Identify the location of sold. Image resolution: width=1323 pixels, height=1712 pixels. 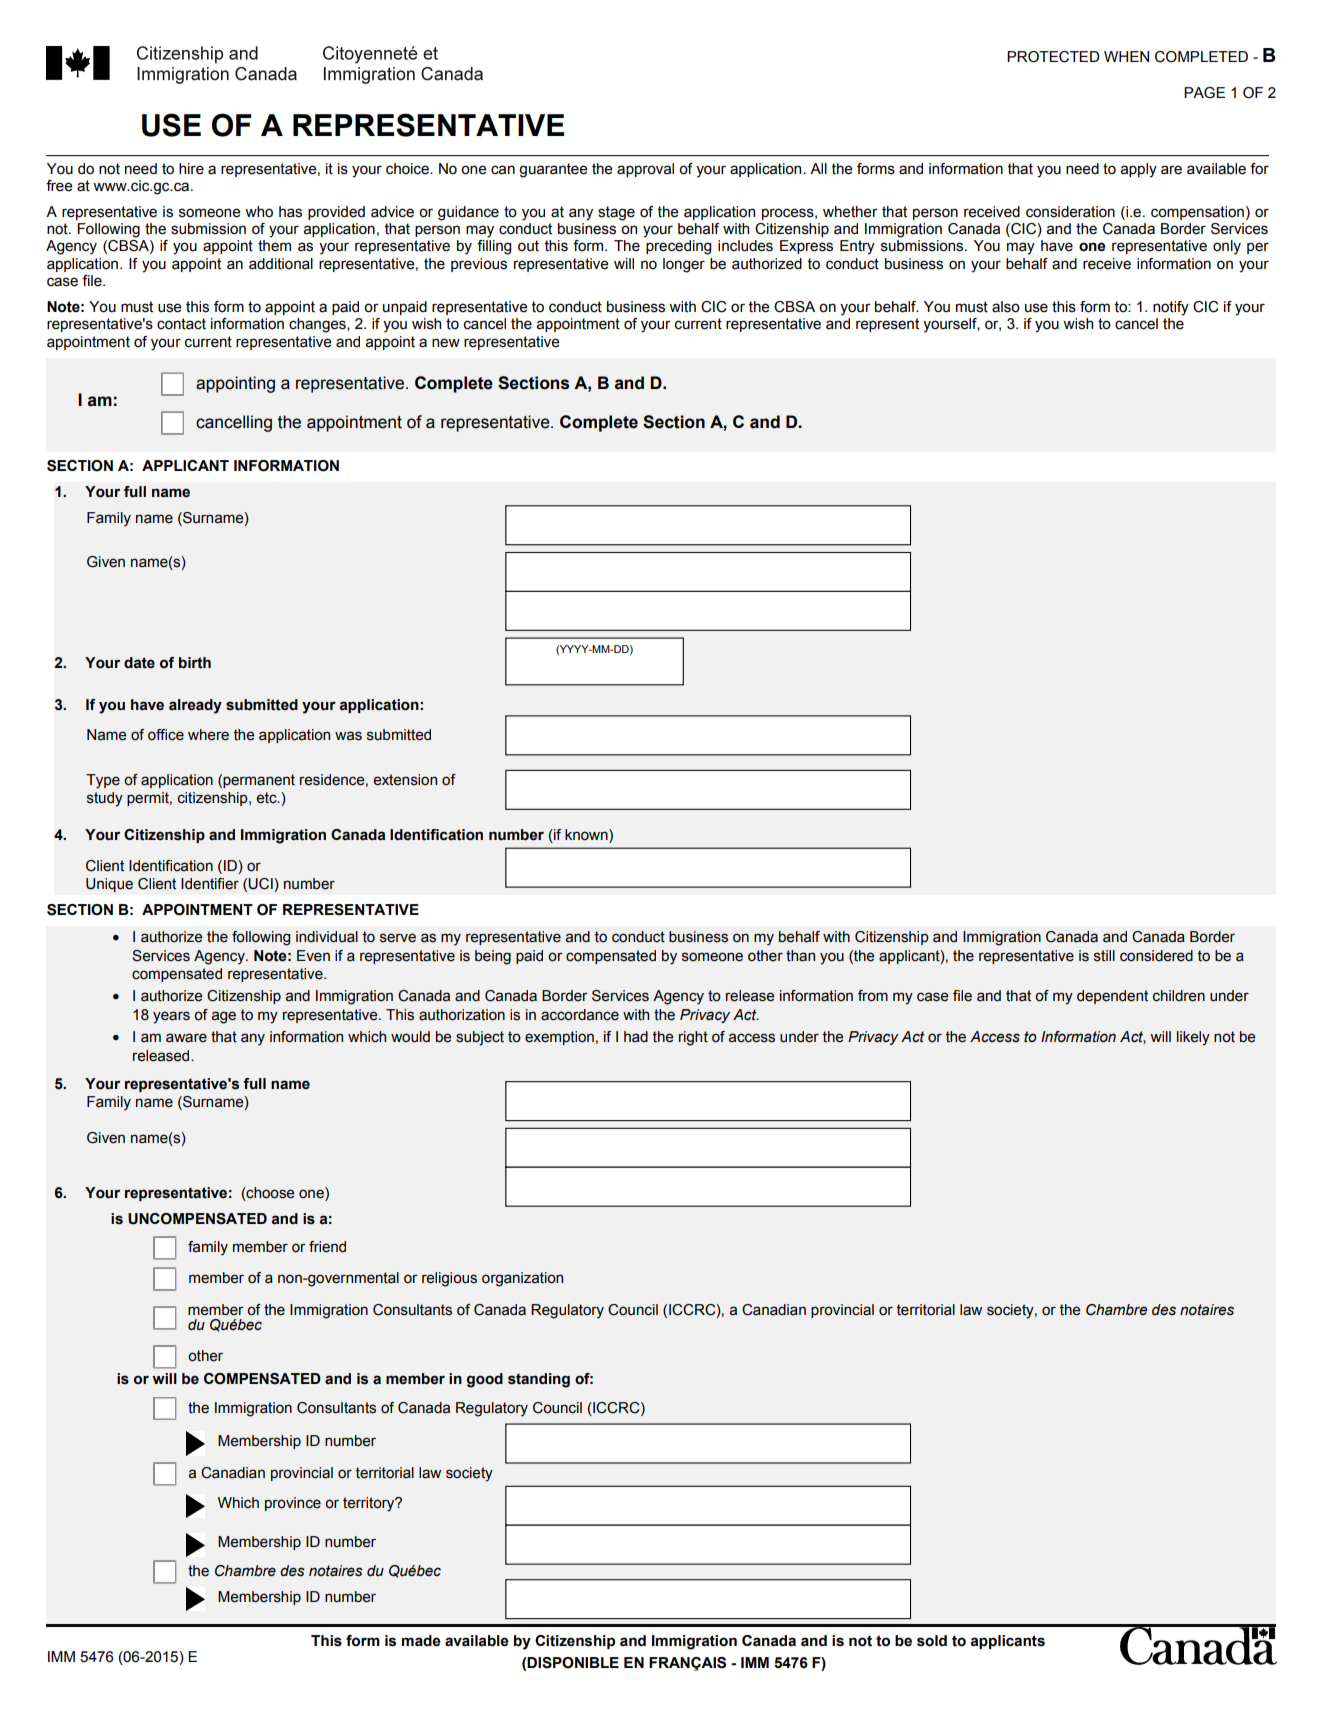
(932, 1641).
